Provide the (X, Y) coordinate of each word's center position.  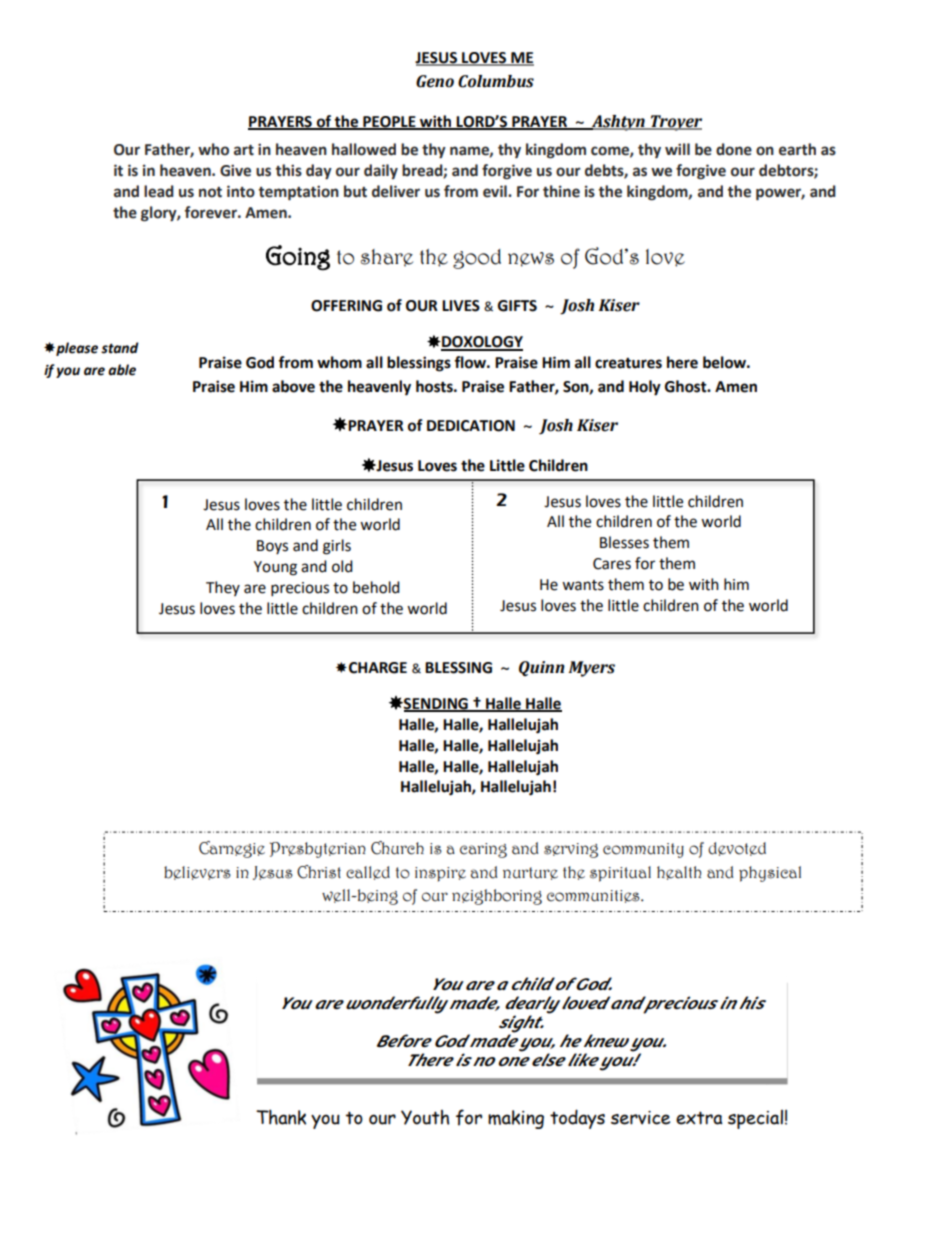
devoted (737, 849)
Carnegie (232, 849)
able (122, 370)
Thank (281, 1117)
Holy (645, 388)
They (223, 588)
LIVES (461, 306)
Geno (435, 81)
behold (376, 587)
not (210, 192)
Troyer (675, 123)
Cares (612, 564)
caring (483, 850)
